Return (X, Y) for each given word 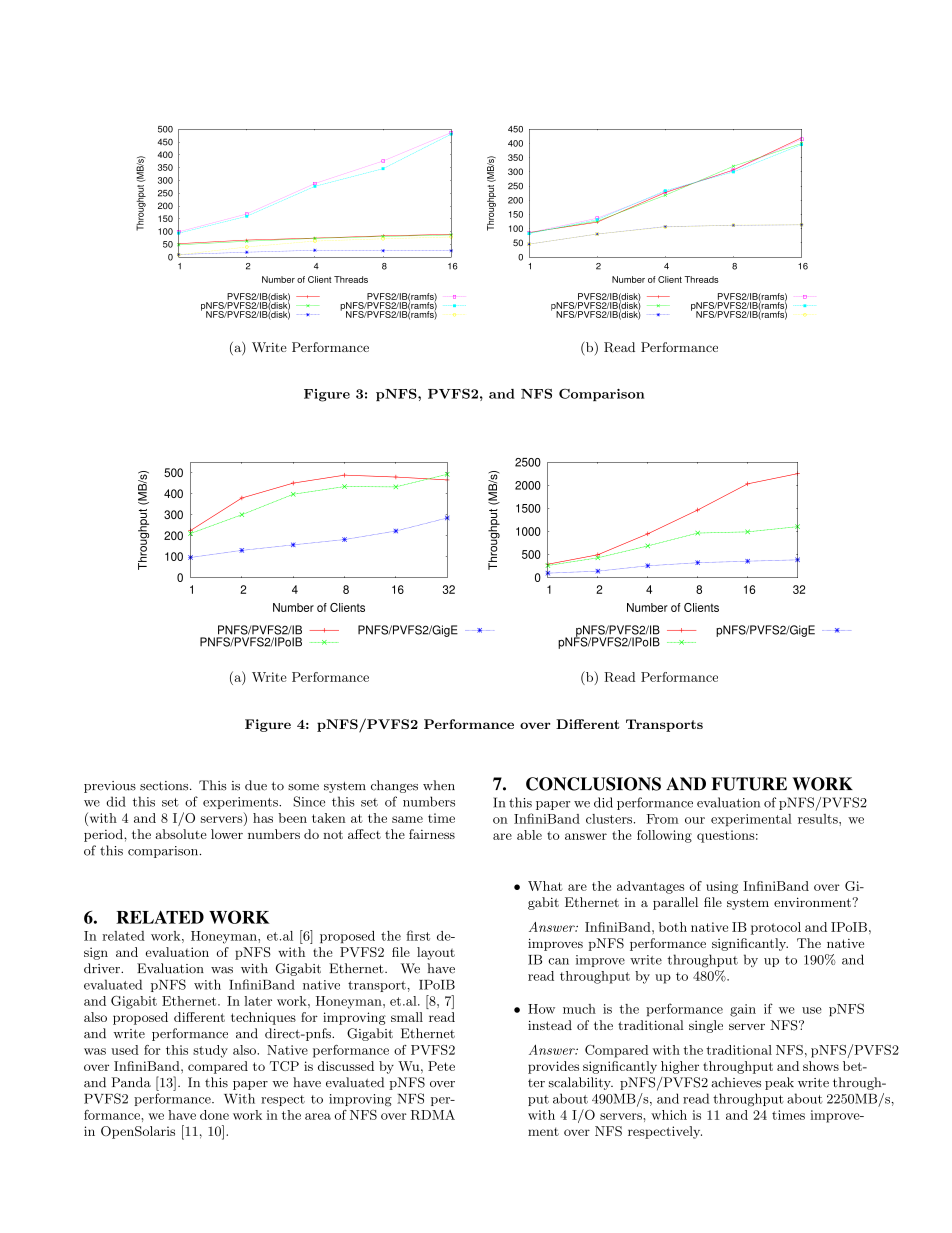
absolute (181, 834)
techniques (263, 1018)
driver (103, 968)
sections (165, 786)
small (407, 1017)
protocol (776, 928)
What (545, 886)
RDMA (433, 1115)
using (722, 887)
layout (436, 953)
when (439, 785)
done (214, 1115)
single (706, 1026)
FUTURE (749, 784)
